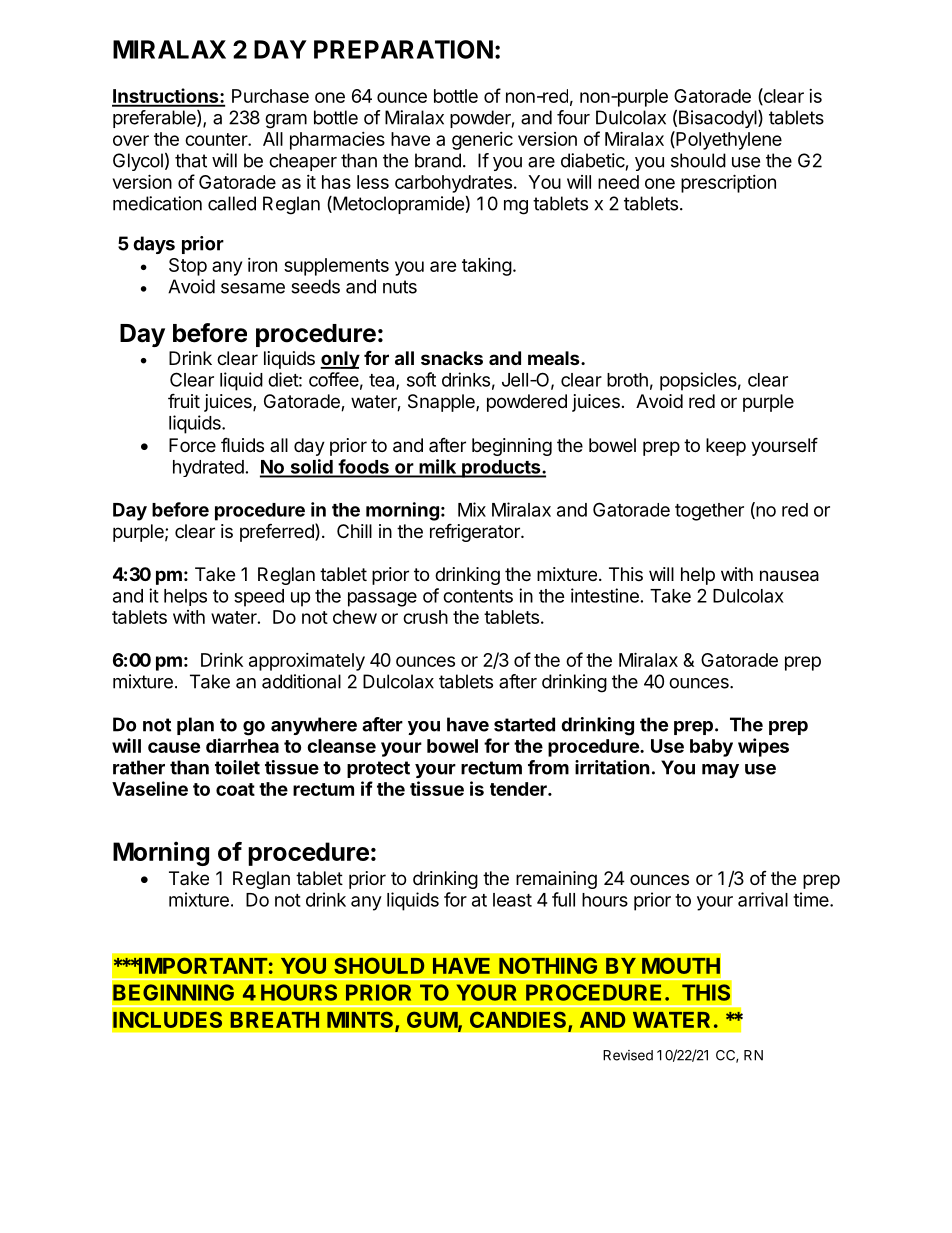  Describe the element at coordinates (628, 1055) in the document. I see `Revised` at that location.
